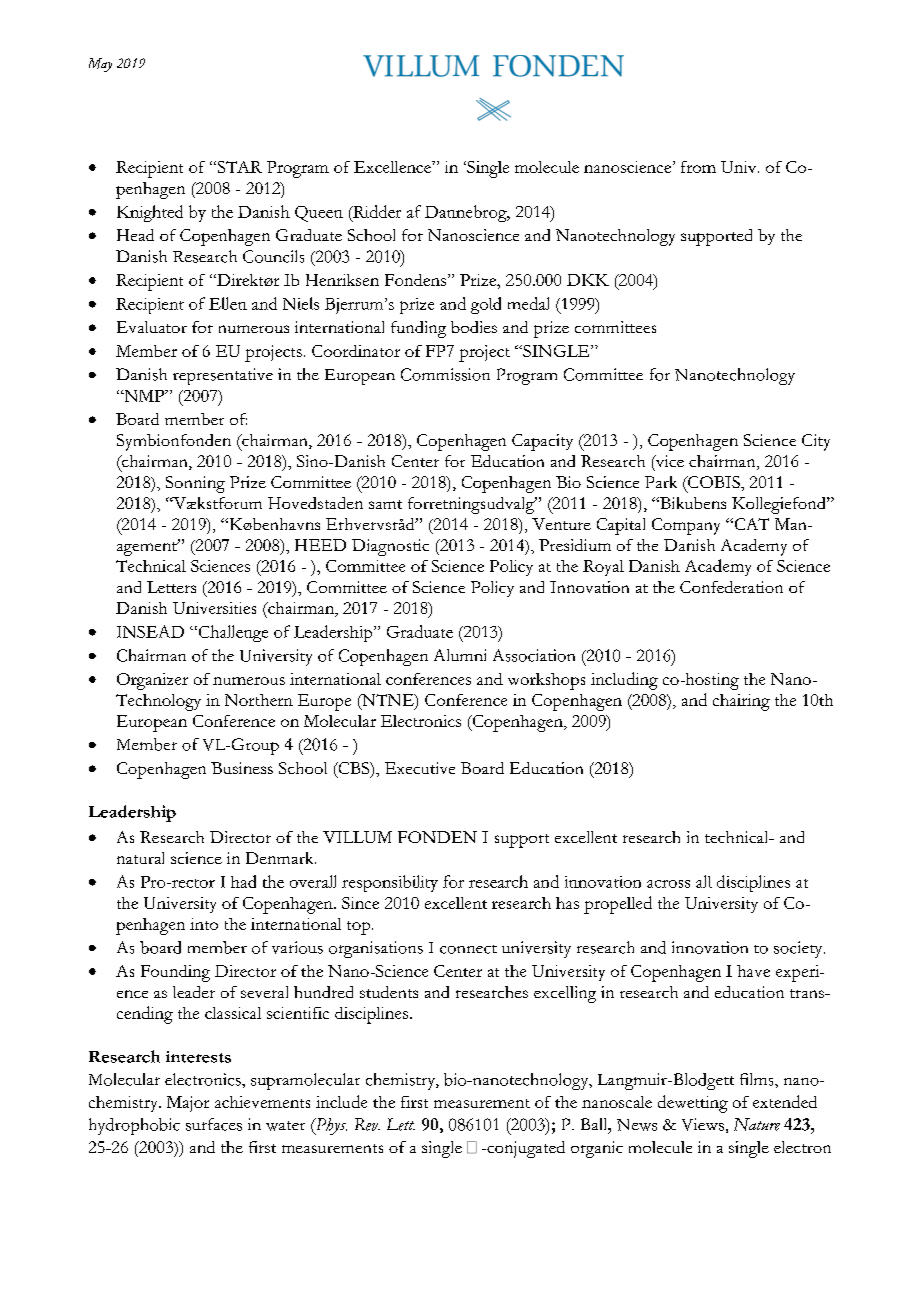 The height and width of the page is (1308, 924). What do you see at coordinates (757, 1124) in the page?
I see `Nature` at bounding box center [757, 1124].
